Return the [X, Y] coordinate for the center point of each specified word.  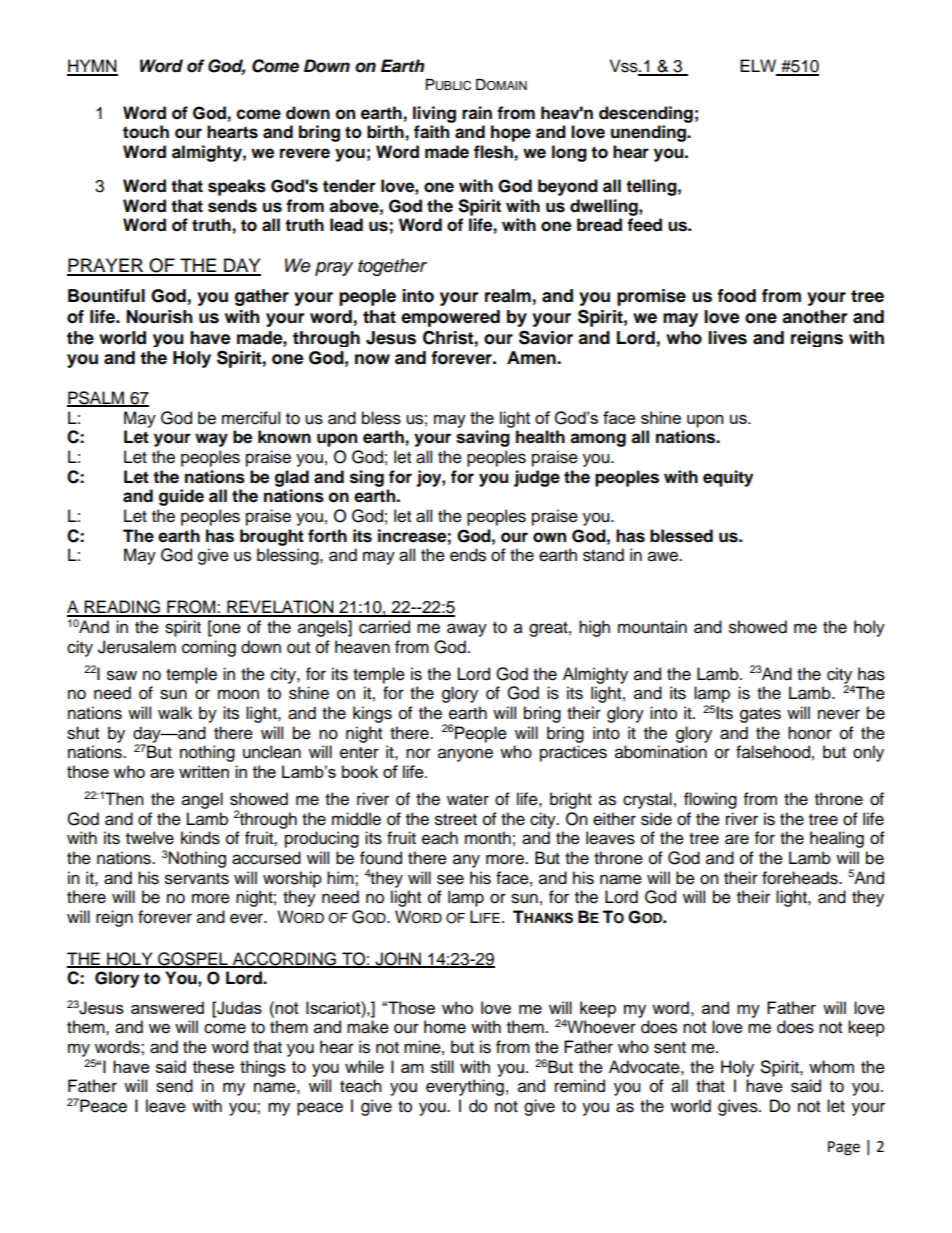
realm [508, 296]
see [450, 879]
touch [146, 132]
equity [728, 478]
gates [760, 715]
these [213, 1066]
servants [197, 879]
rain [477, 113]
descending [646, 114]
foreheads [801, 878]
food [736, 296]
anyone [465, 755]
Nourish [159, 317]
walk [175, 713]
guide [181, 497]
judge [537, 478]
